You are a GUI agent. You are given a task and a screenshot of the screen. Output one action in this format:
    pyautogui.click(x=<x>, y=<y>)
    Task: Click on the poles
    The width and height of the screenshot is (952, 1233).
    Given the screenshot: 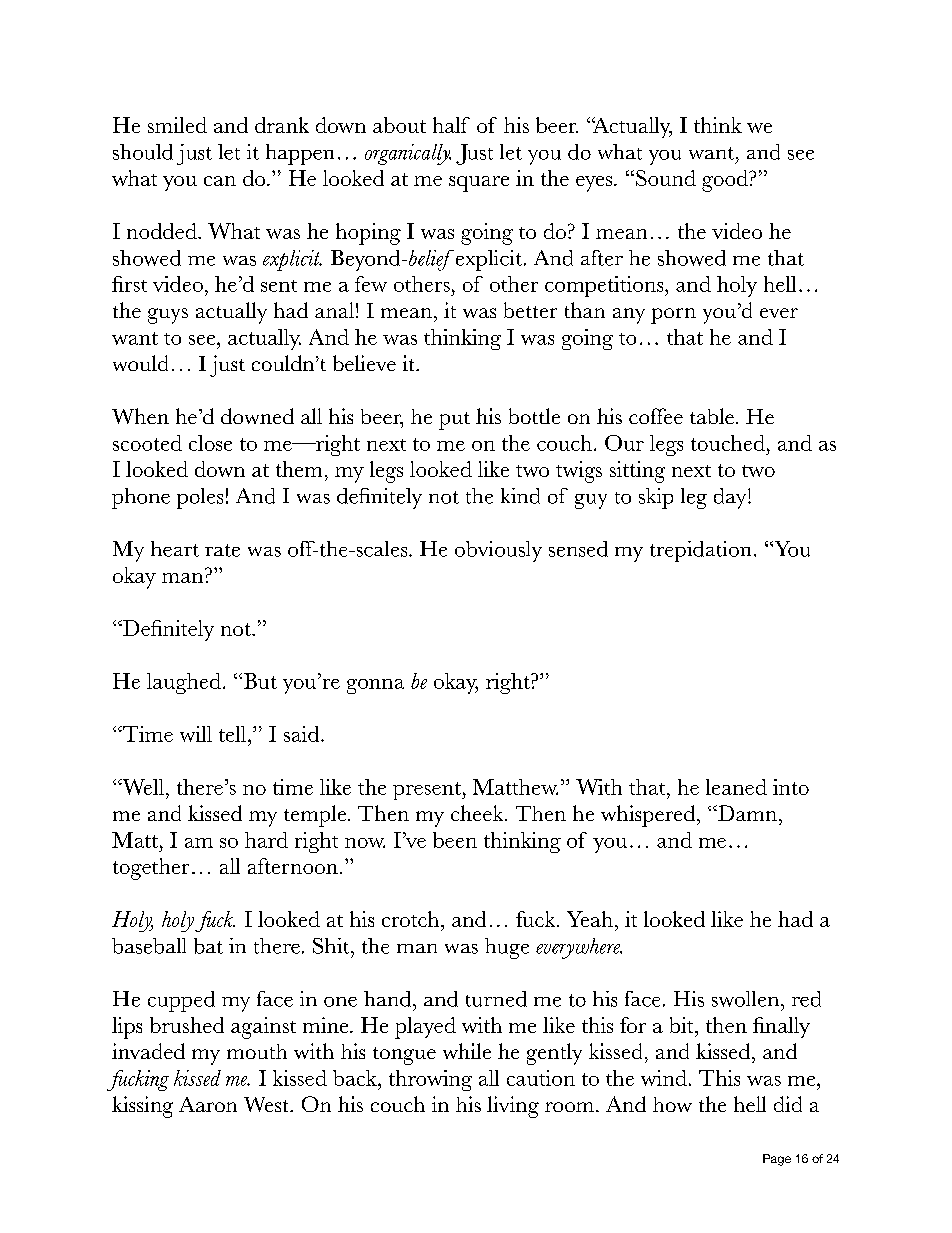 What is the action you would take?
    pyautogui.click(x=200, y=498)
